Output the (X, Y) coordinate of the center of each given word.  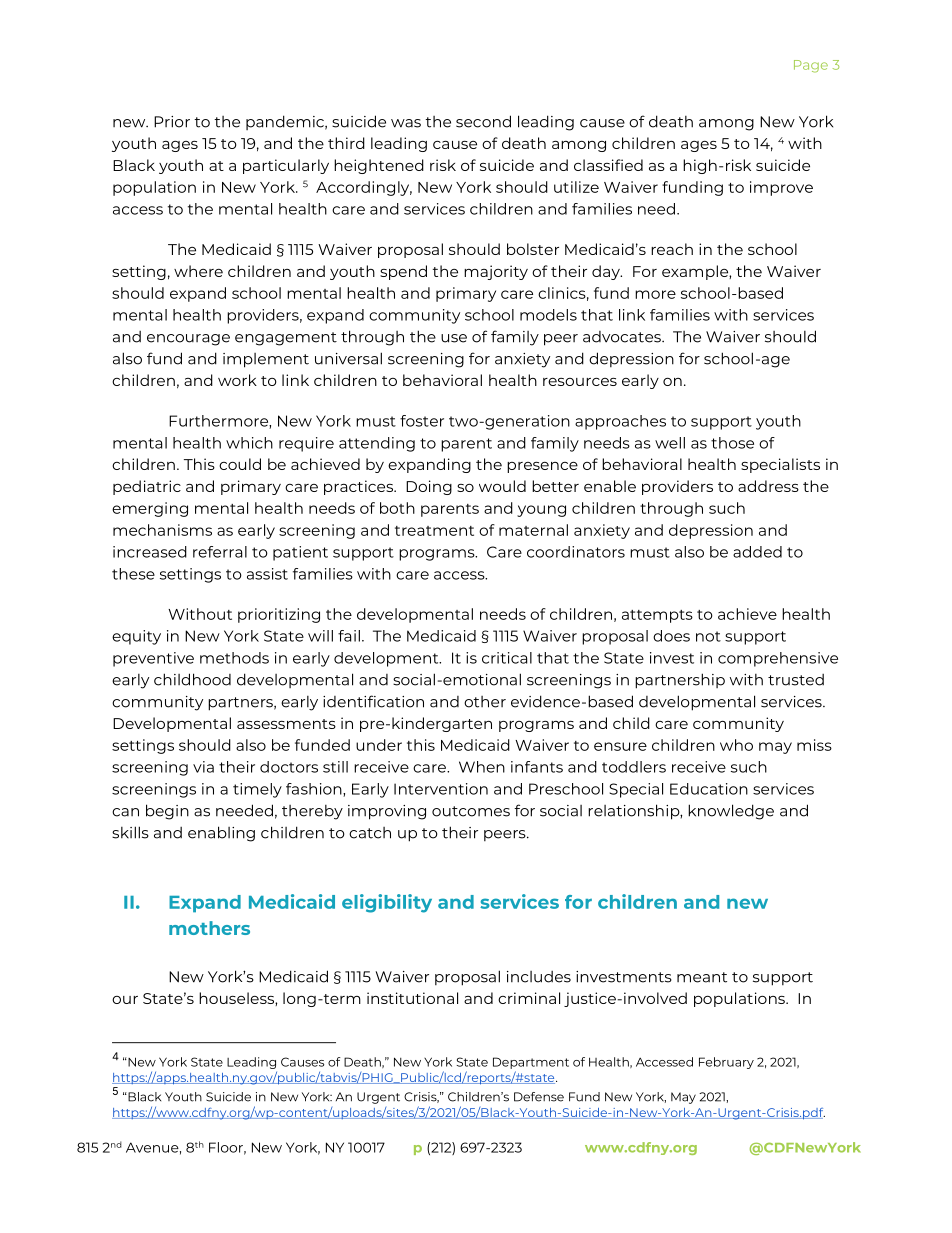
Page (811, 66)
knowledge (731, 812)
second (483, 121)
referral (220, 552)
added (757, 552)
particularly (286, 166)
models (548, 315)
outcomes (471, 811)
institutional (412, 998)
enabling (221, 834)
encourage (188, 340)
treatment (434, 531)
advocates (623, 337)
